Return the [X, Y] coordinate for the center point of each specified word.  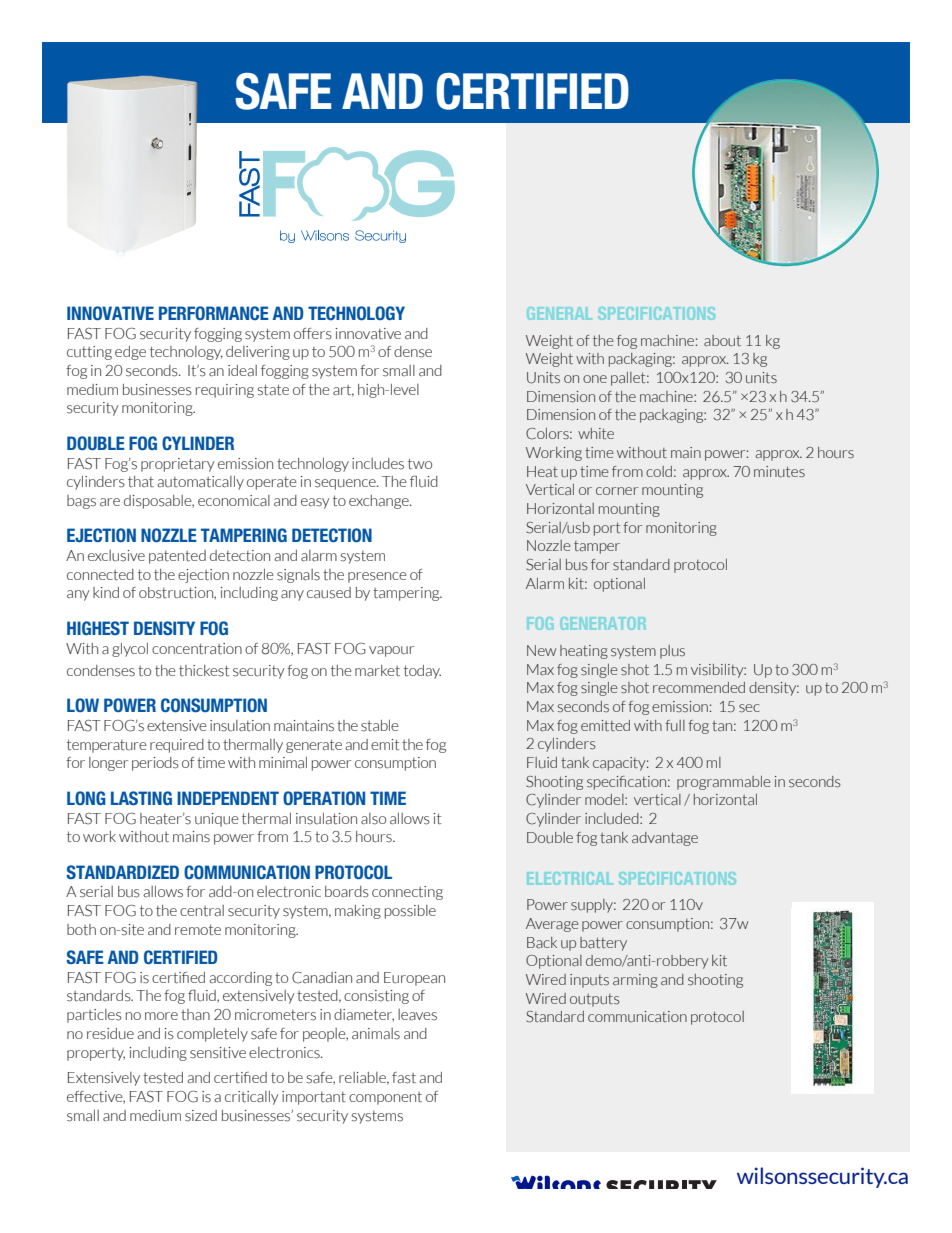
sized [201, 1116]
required [177, 746]
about [722, 340]
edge [130, 353]
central [202, 911]
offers [313, 334]
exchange [380, 502]
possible [410, 912]
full [675, 726]
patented [177, 557]
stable [380, 725]
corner [617, 491]
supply [593, 906]
